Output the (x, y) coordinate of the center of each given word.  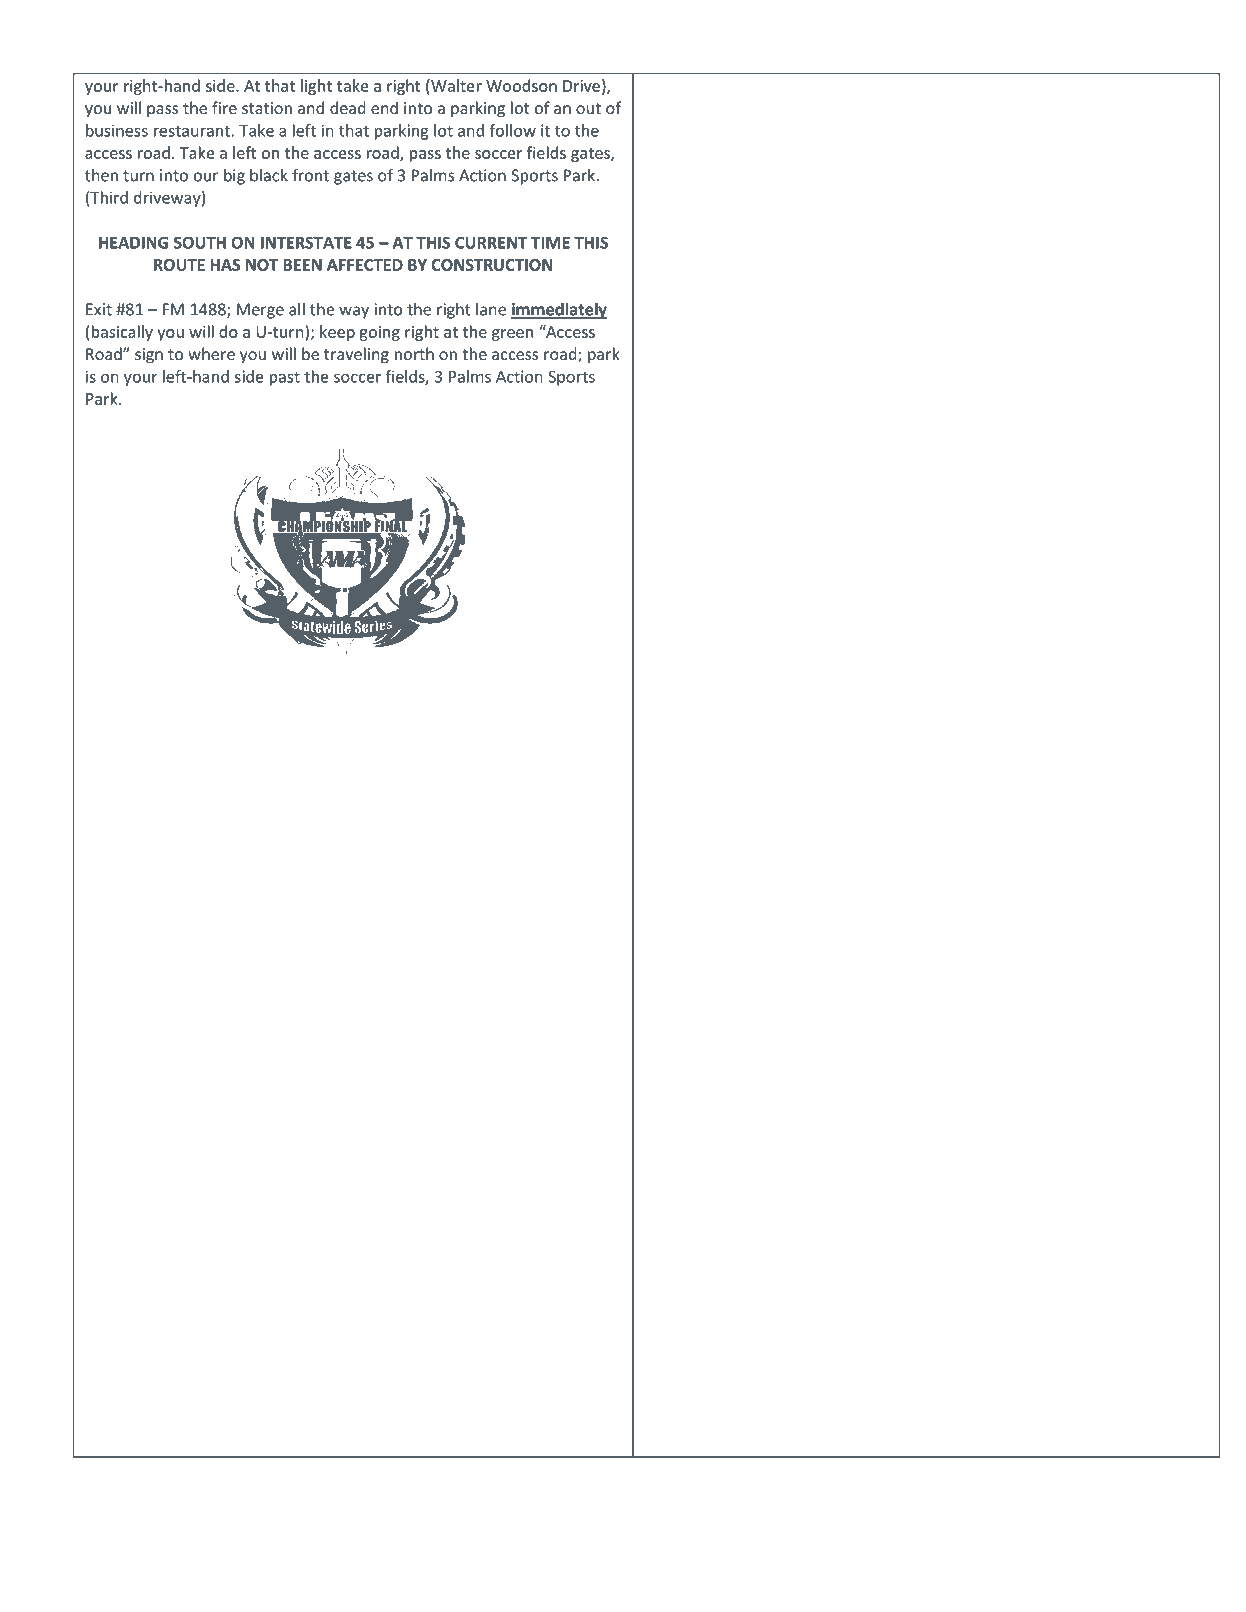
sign (149, 356)
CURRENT (491, 242)
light (316, 87)
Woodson (521, 85)
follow (513, 130)
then (101, 175)
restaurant (192, 131)
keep (337, 333)
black (269, 175)
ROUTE (179, 265)
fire (224, 107)
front (310, 175)
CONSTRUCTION (491, 265)
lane (491, 309)
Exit (99, 309)
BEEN (302, 265)
